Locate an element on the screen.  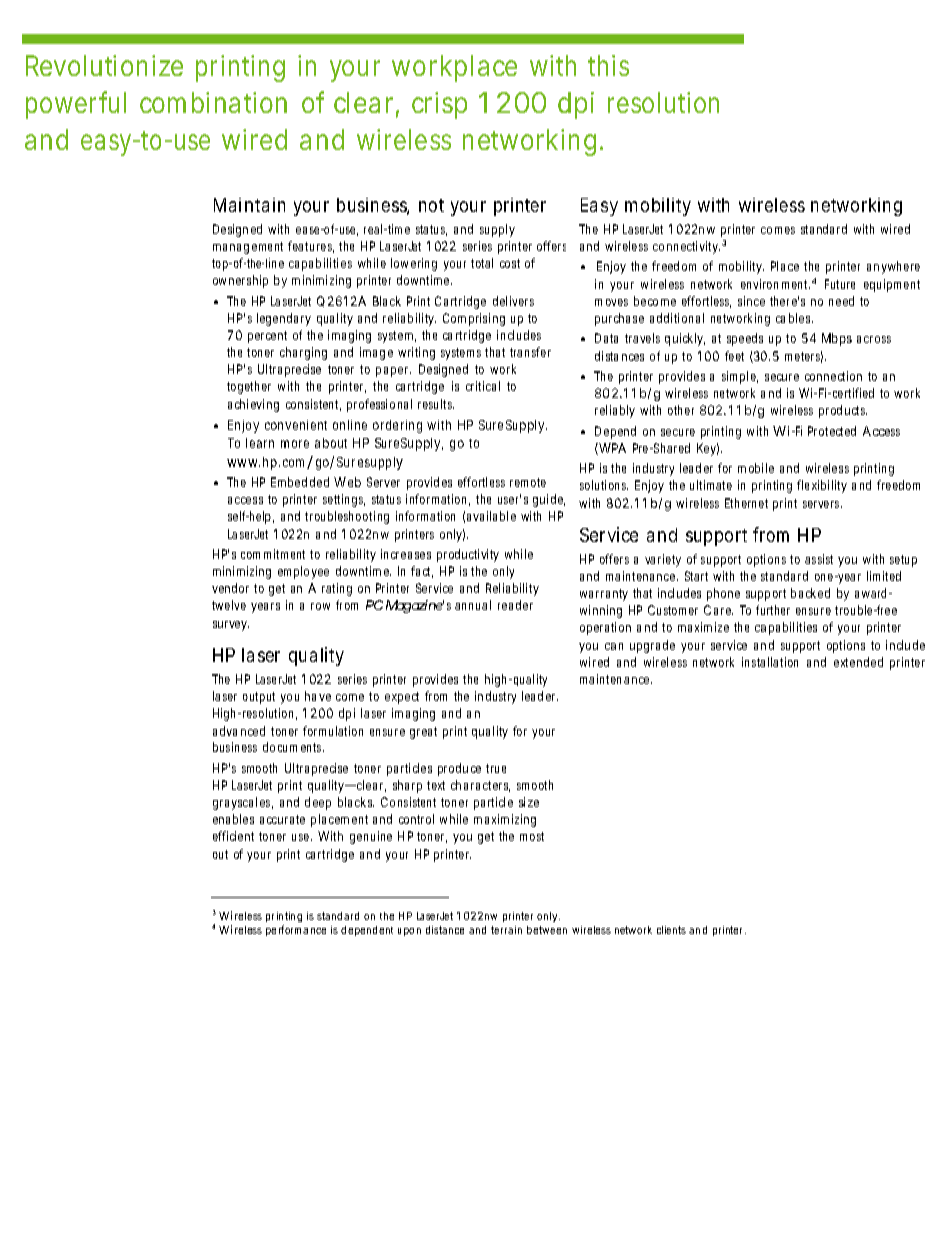
terrain is located at coordinates (506, 930).
